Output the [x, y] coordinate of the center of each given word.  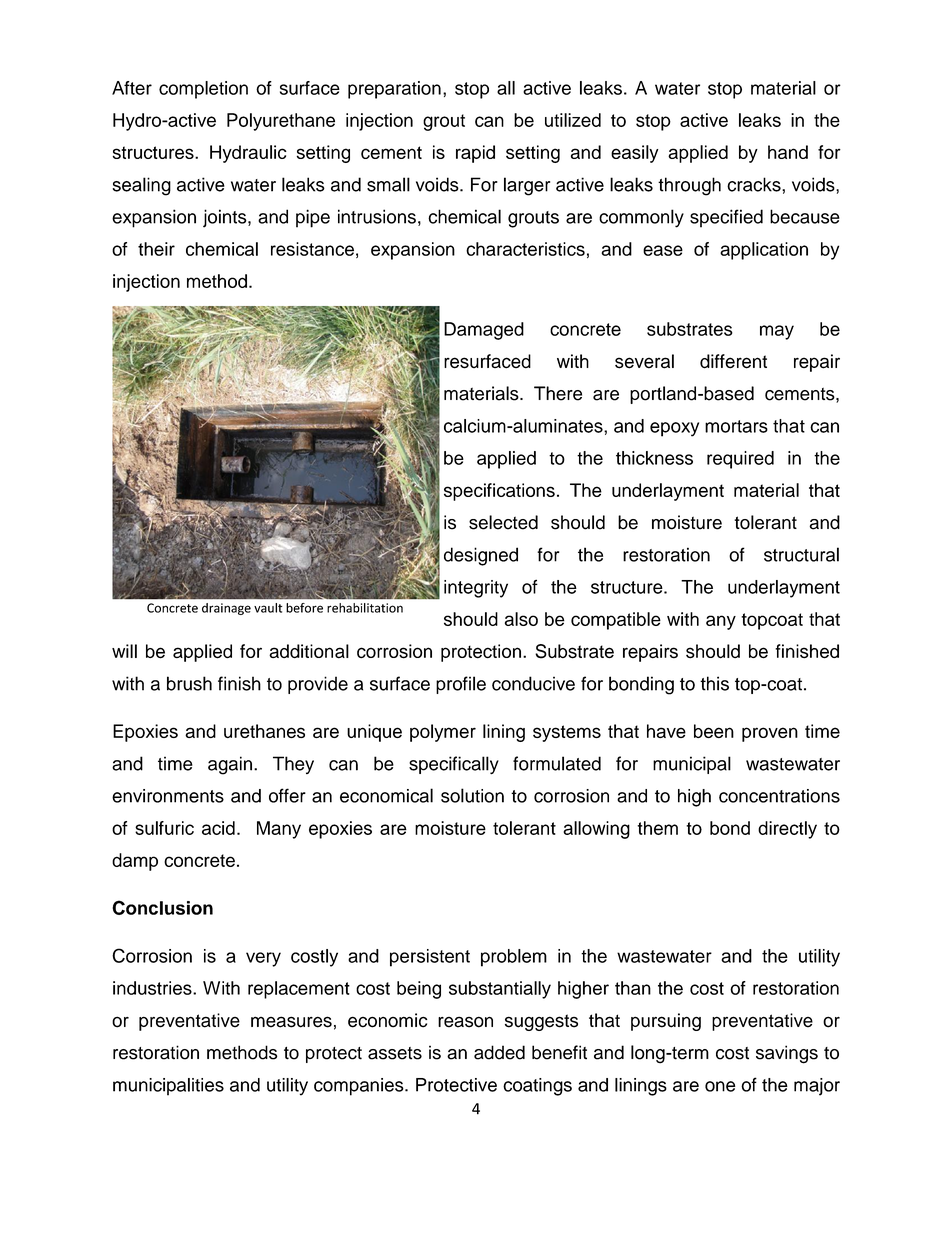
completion [203, 90]
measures [291, 1022]
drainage [226, 609]
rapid [475, 154]
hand [788, 152]
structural [801, 554]
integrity [476, 589]
